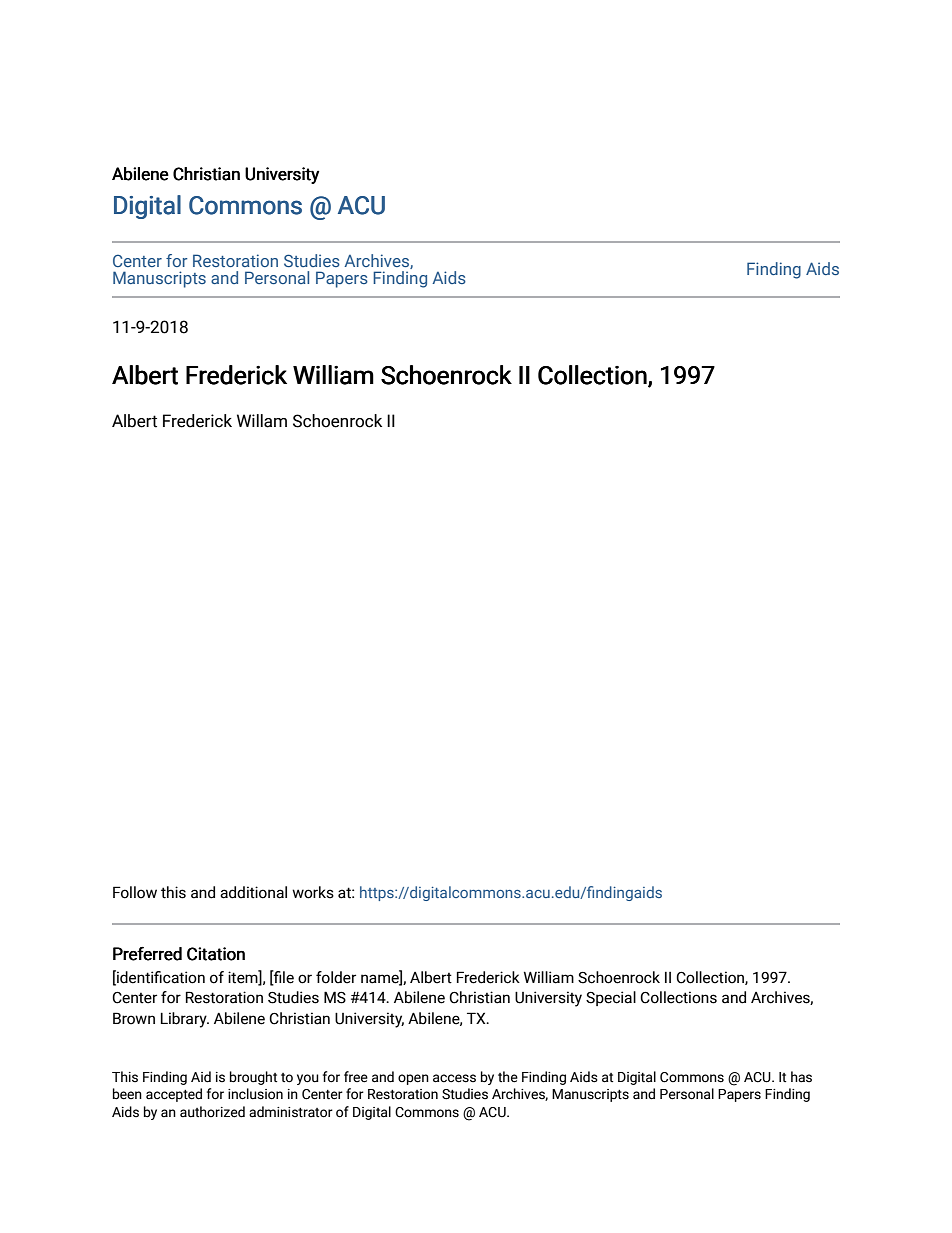  Describe the element at coordinates (147, 954) in the screenshot. I see `Preferred` at that location.
